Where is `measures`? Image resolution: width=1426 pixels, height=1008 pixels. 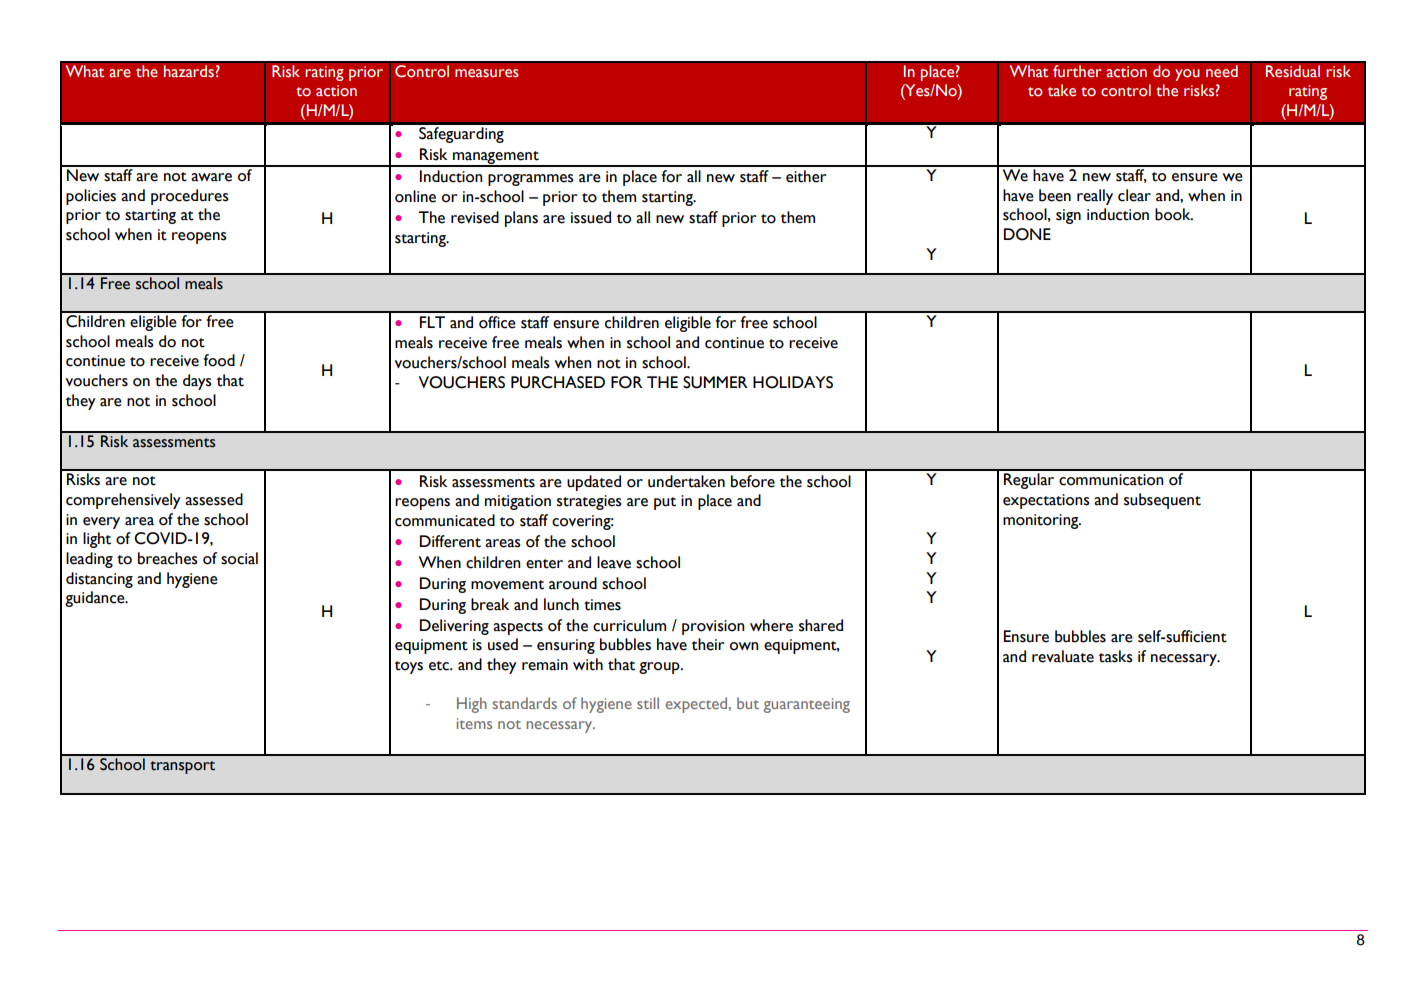 measures is located at coordinates (487, 73).
